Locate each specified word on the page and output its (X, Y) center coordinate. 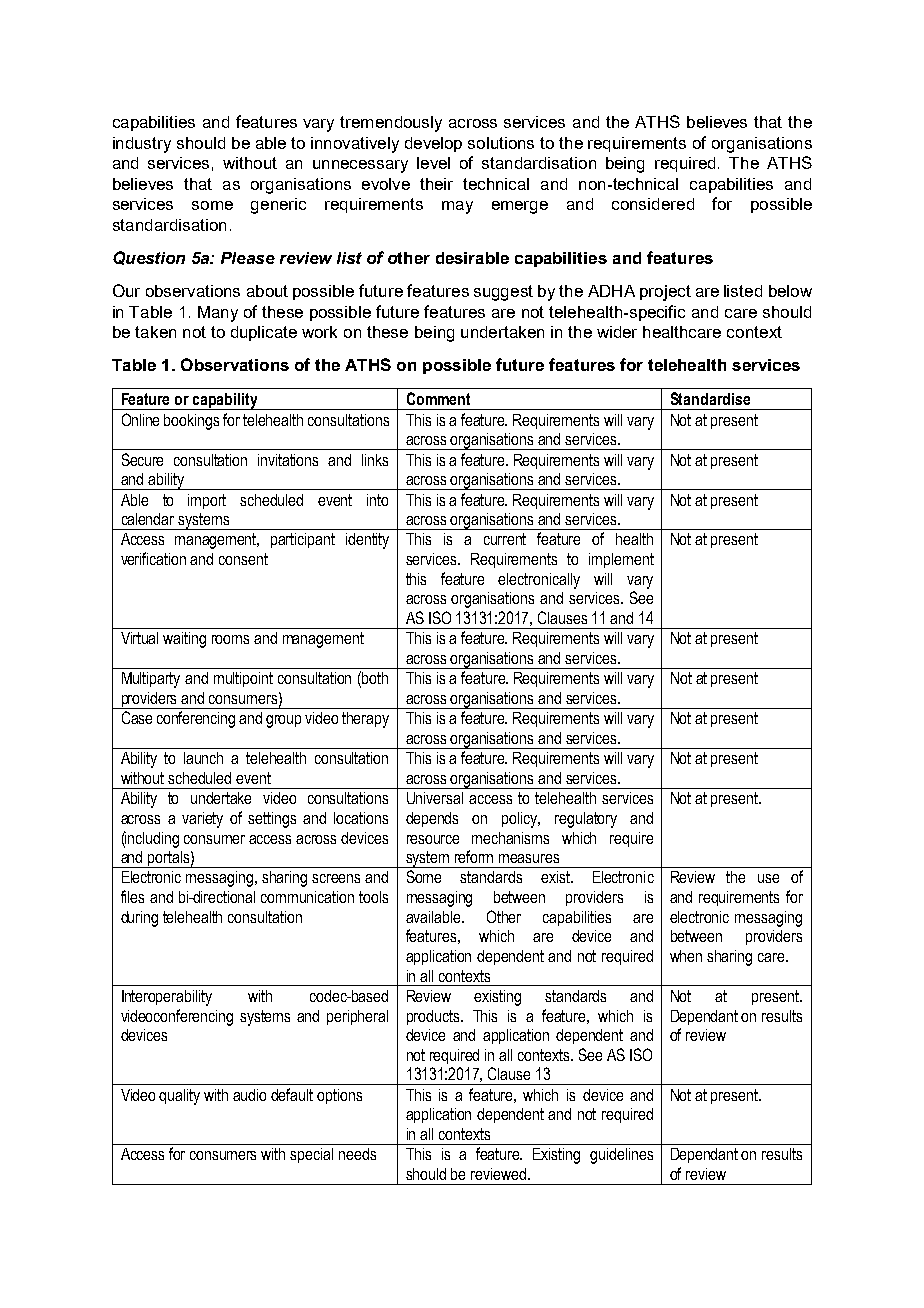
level (433, 163)
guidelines (621, 1156)
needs (357, 1154)
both (375, 678)
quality (179, 1097)
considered (653, 204)
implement (621, 560)
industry (142, 145)
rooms (230, 639)
